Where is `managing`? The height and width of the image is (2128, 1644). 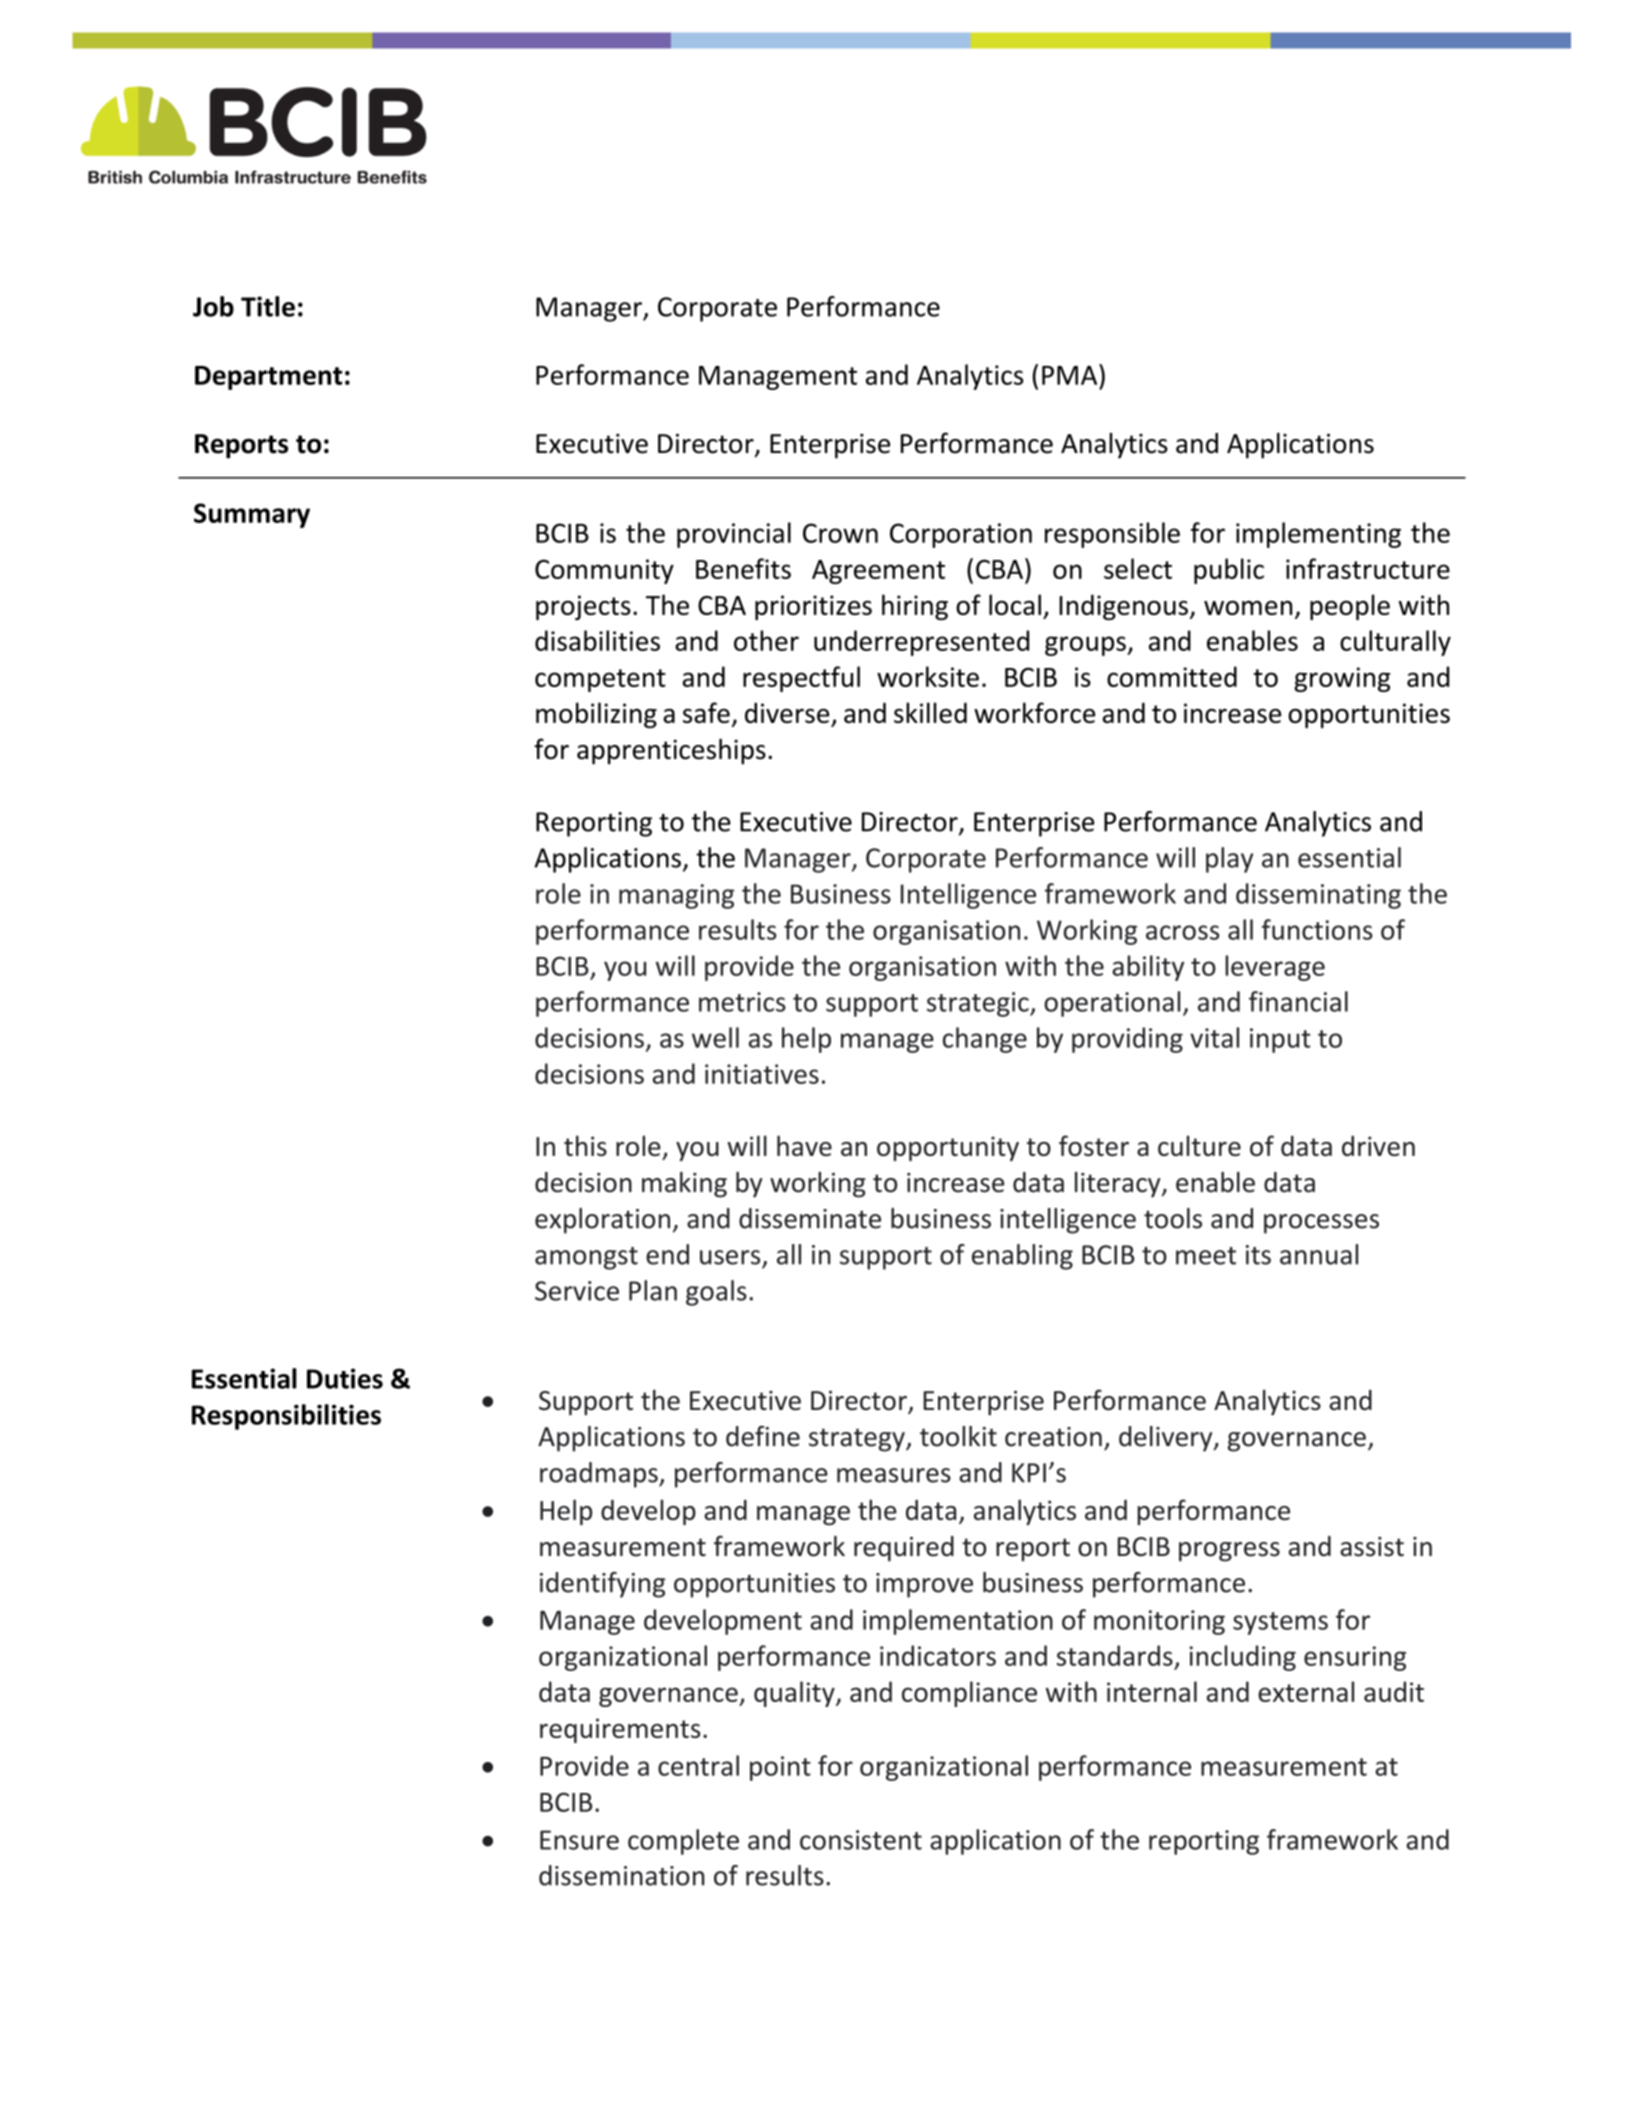
managing is located at coordinates (676, 896).
